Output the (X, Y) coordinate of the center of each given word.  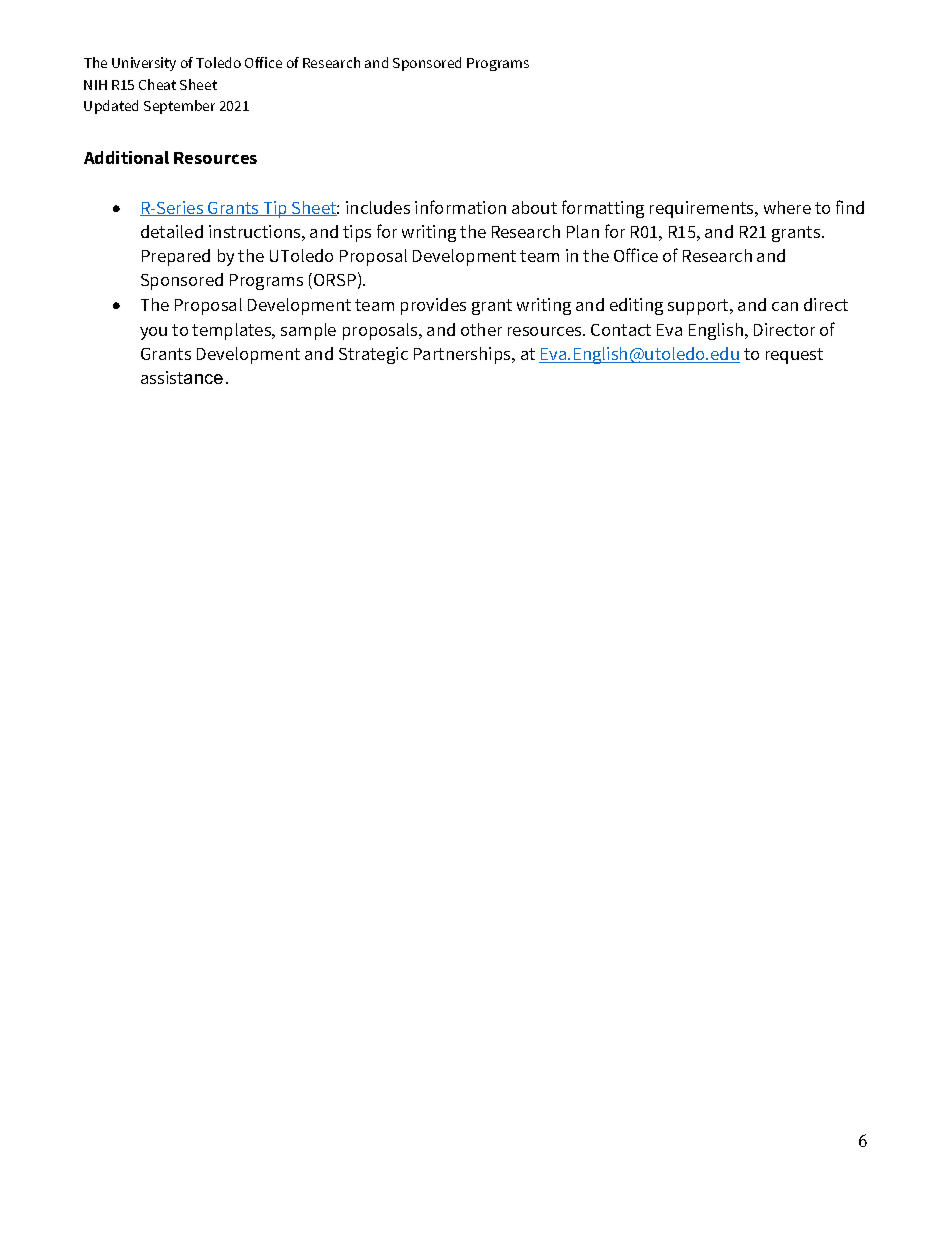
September (179, 107)
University (144, 64)
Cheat (157, 84)
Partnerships (464, 355)
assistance (182, 377)
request (794, 356)
